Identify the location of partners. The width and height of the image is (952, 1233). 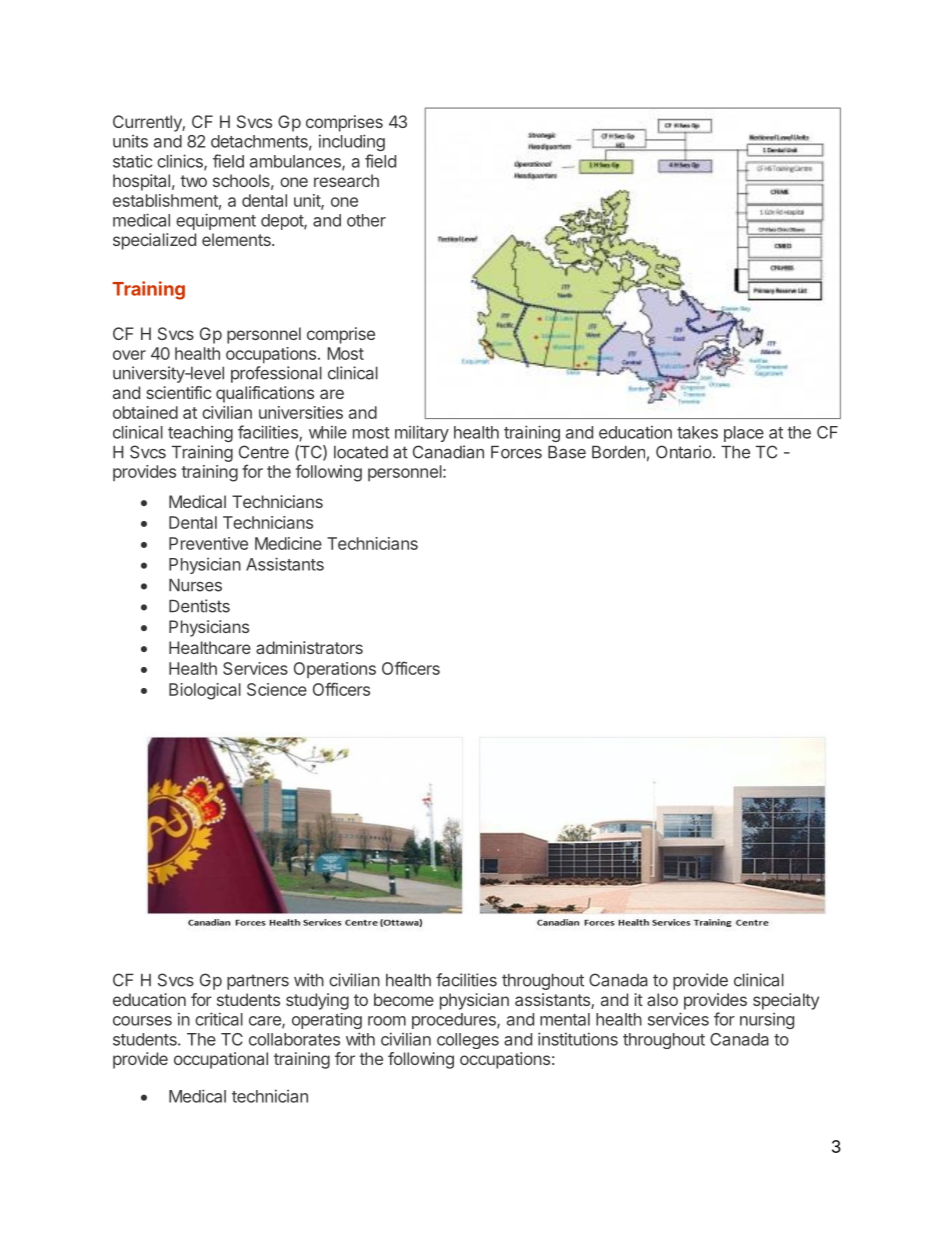
(258, 982).
